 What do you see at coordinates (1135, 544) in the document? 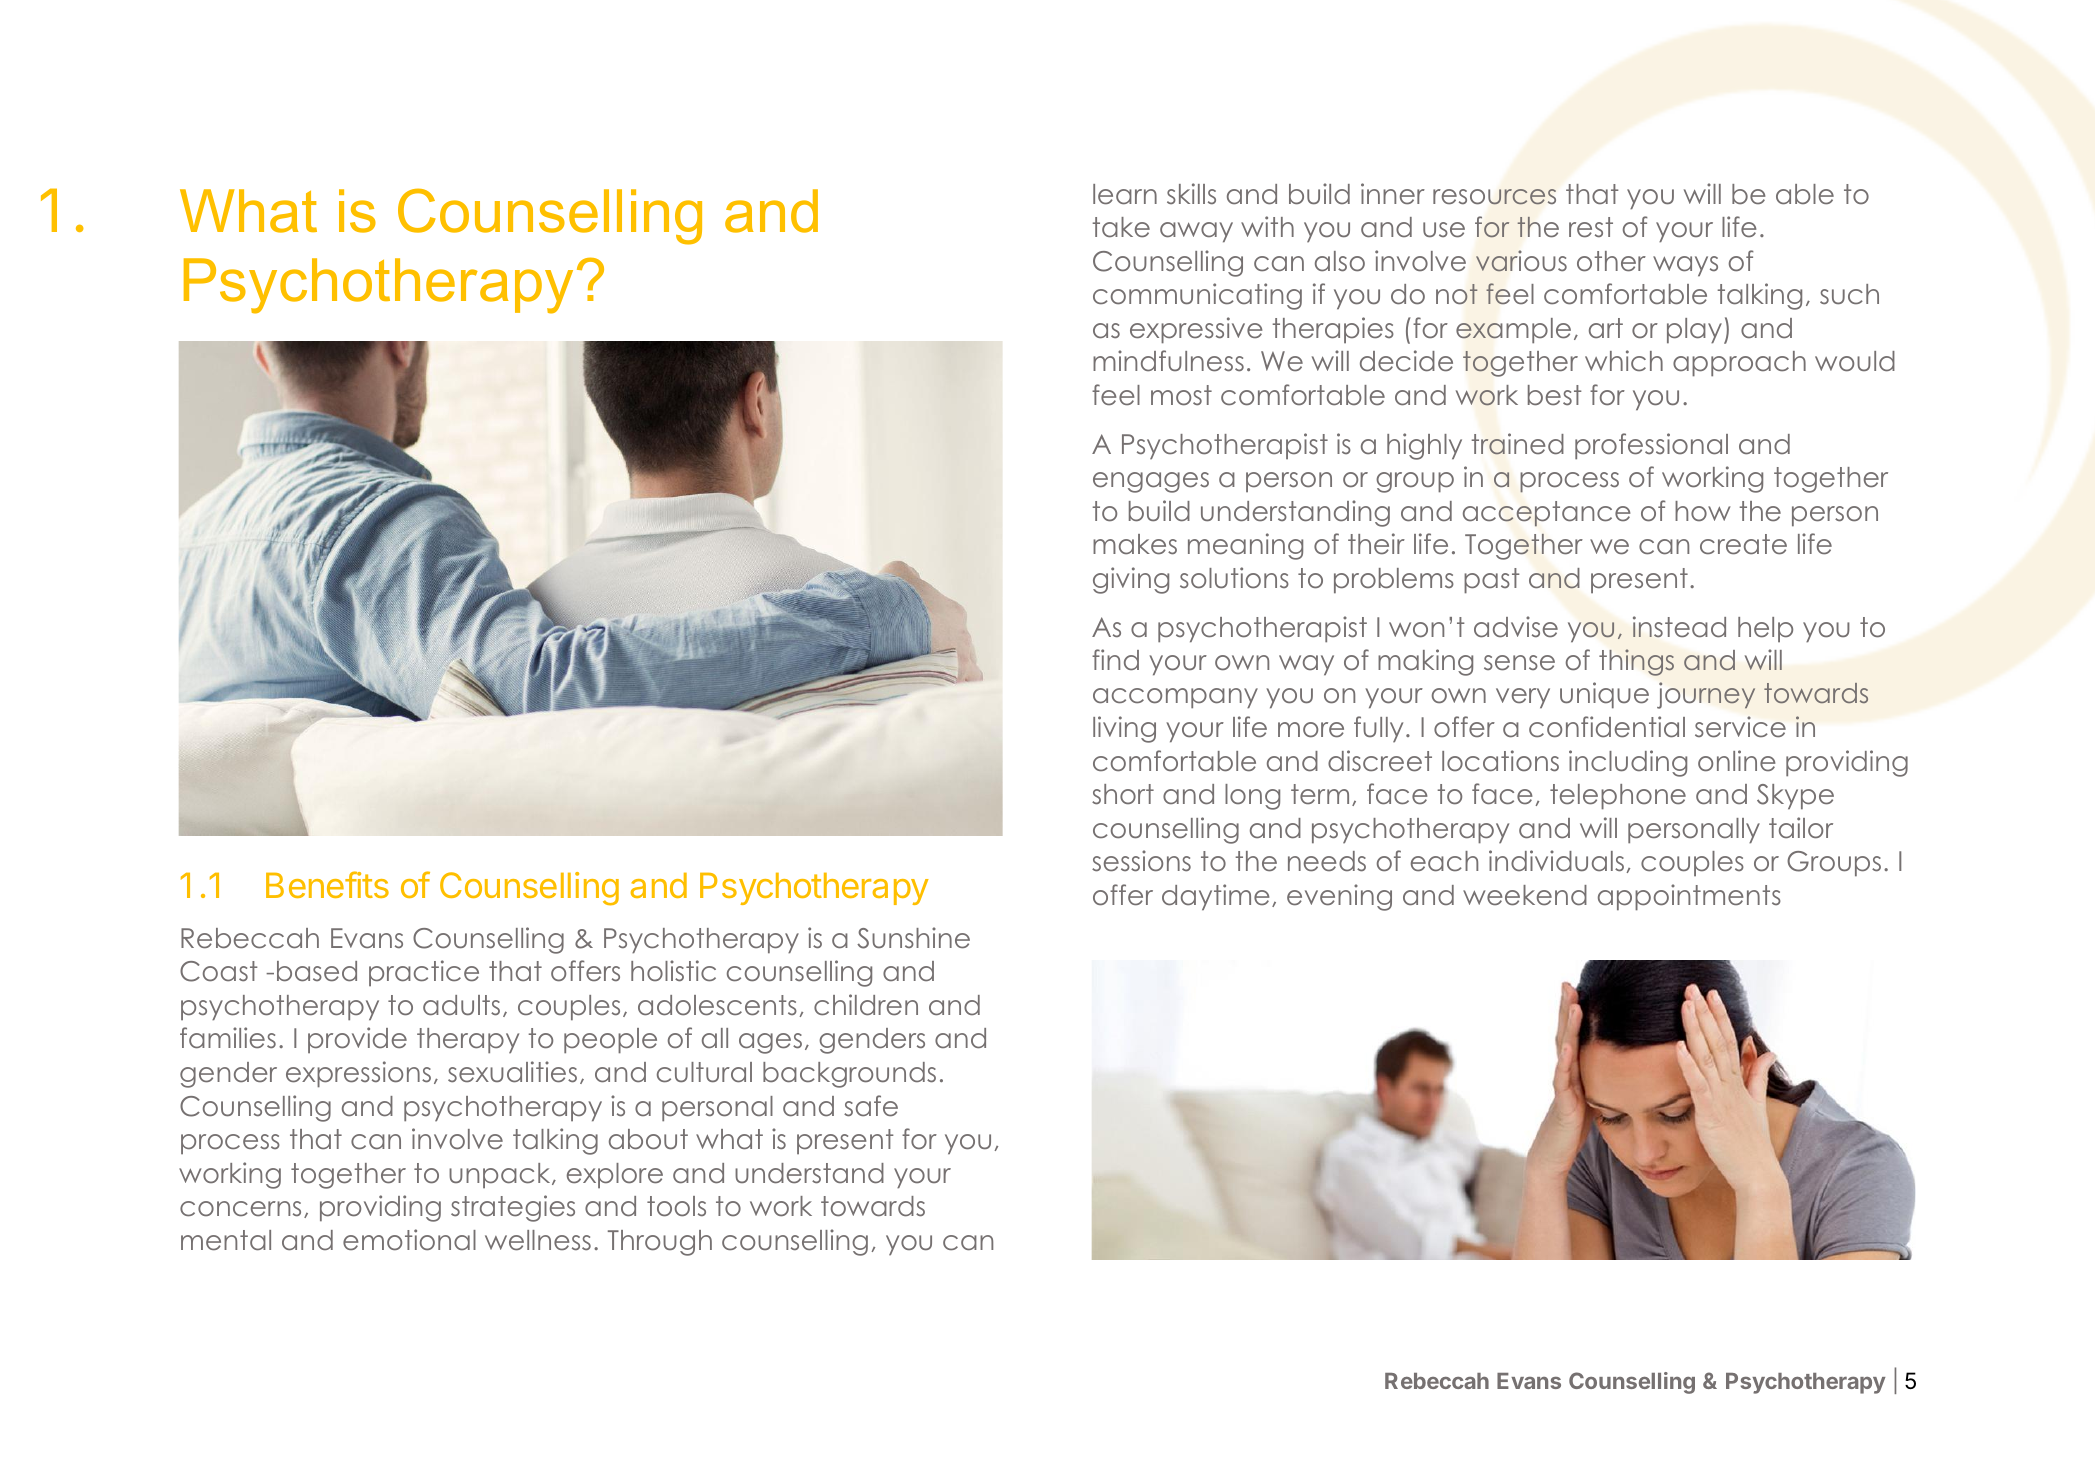
I see `makes` at bounding box center [1135, 544].
